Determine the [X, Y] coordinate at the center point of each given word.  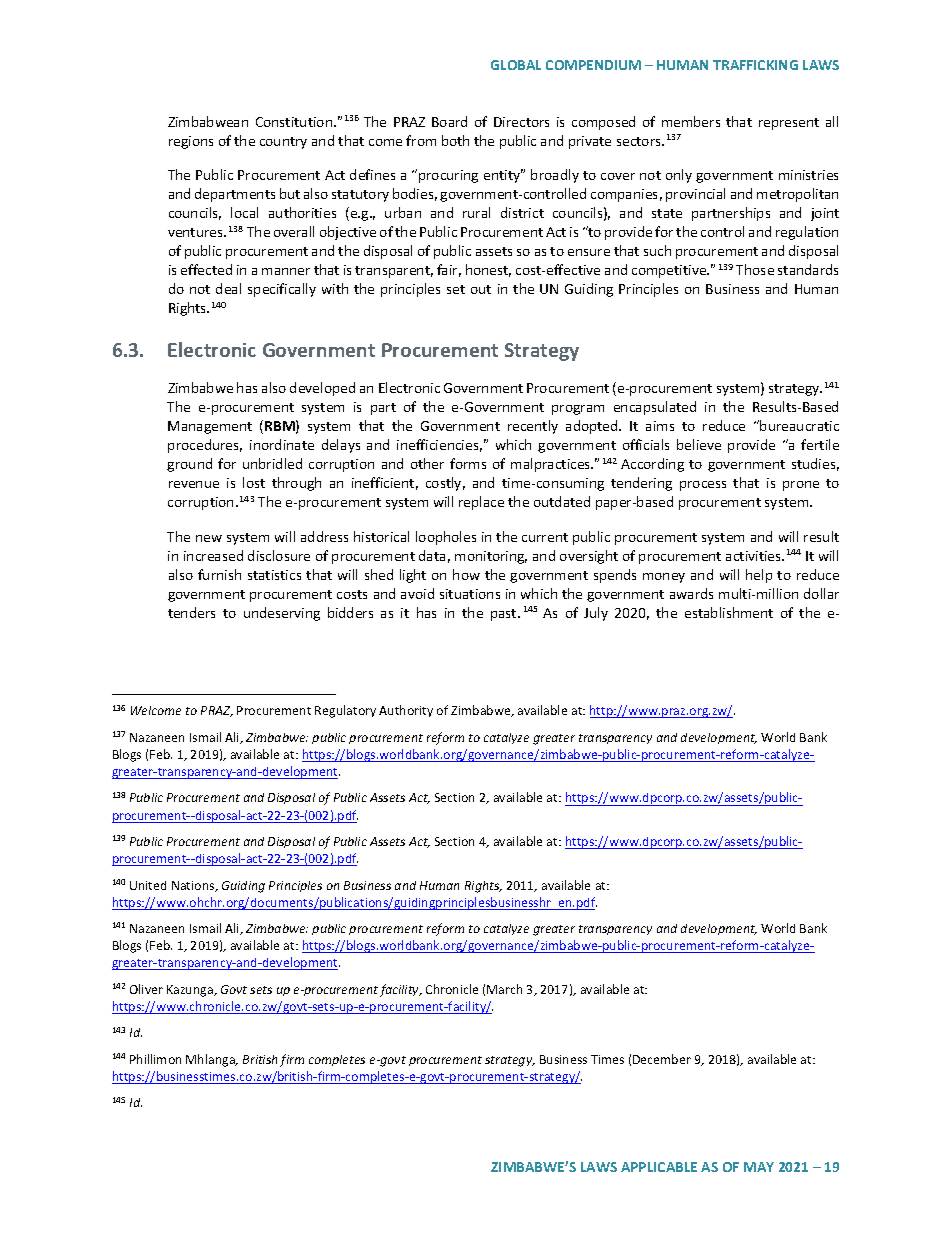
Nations [194, 886]
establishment [729, 612]
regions [191, 142]
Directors [521, 122]
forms [468, 463]
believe [699, 444]
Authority [406, 711]
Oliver [146, 989]
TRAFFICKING [755, 65]
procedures [205, 446]
